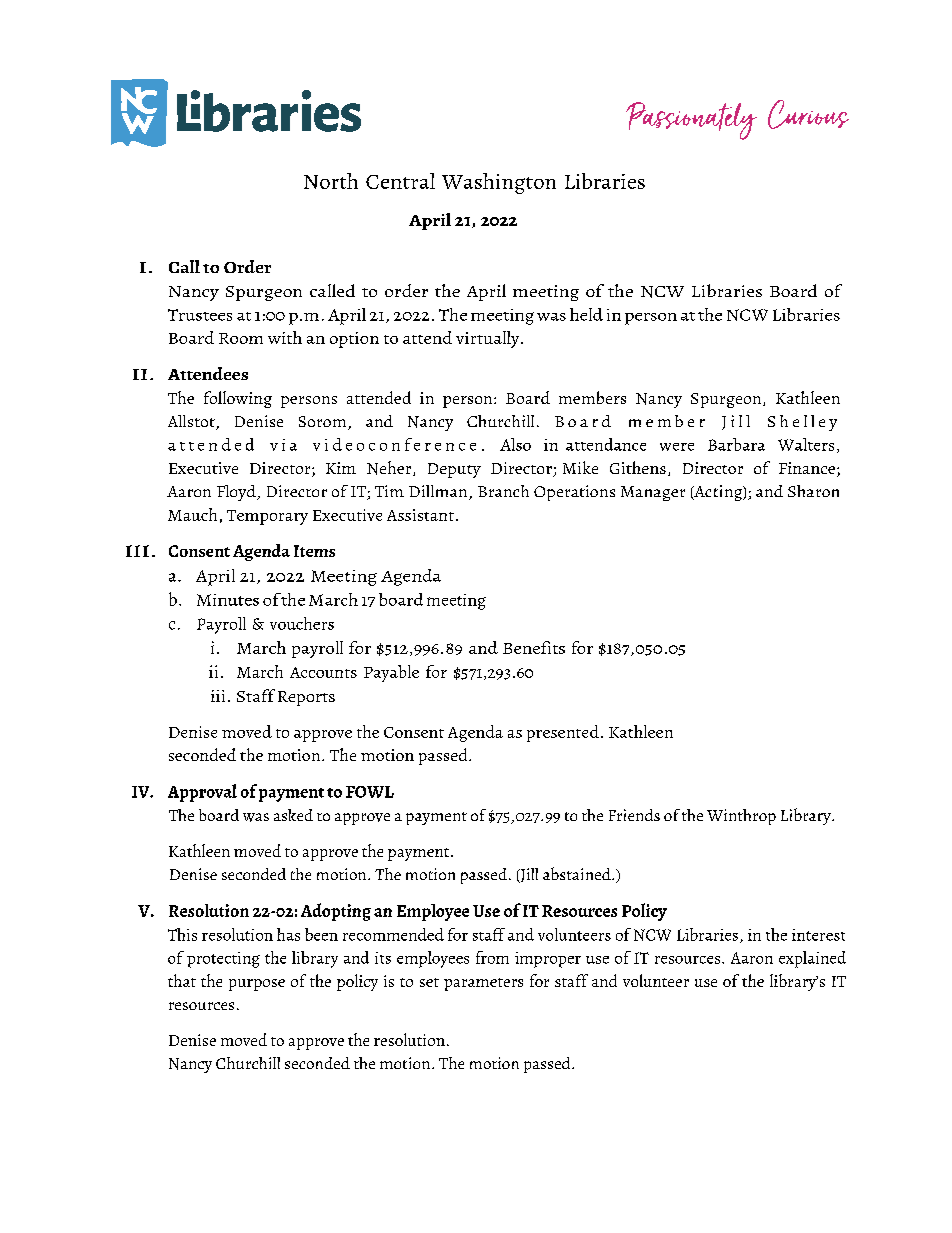 The width and height of the page is (952, 1233). Describe the element at coordinates (741, 817) in the page. I see `Winthrop` at that location.
